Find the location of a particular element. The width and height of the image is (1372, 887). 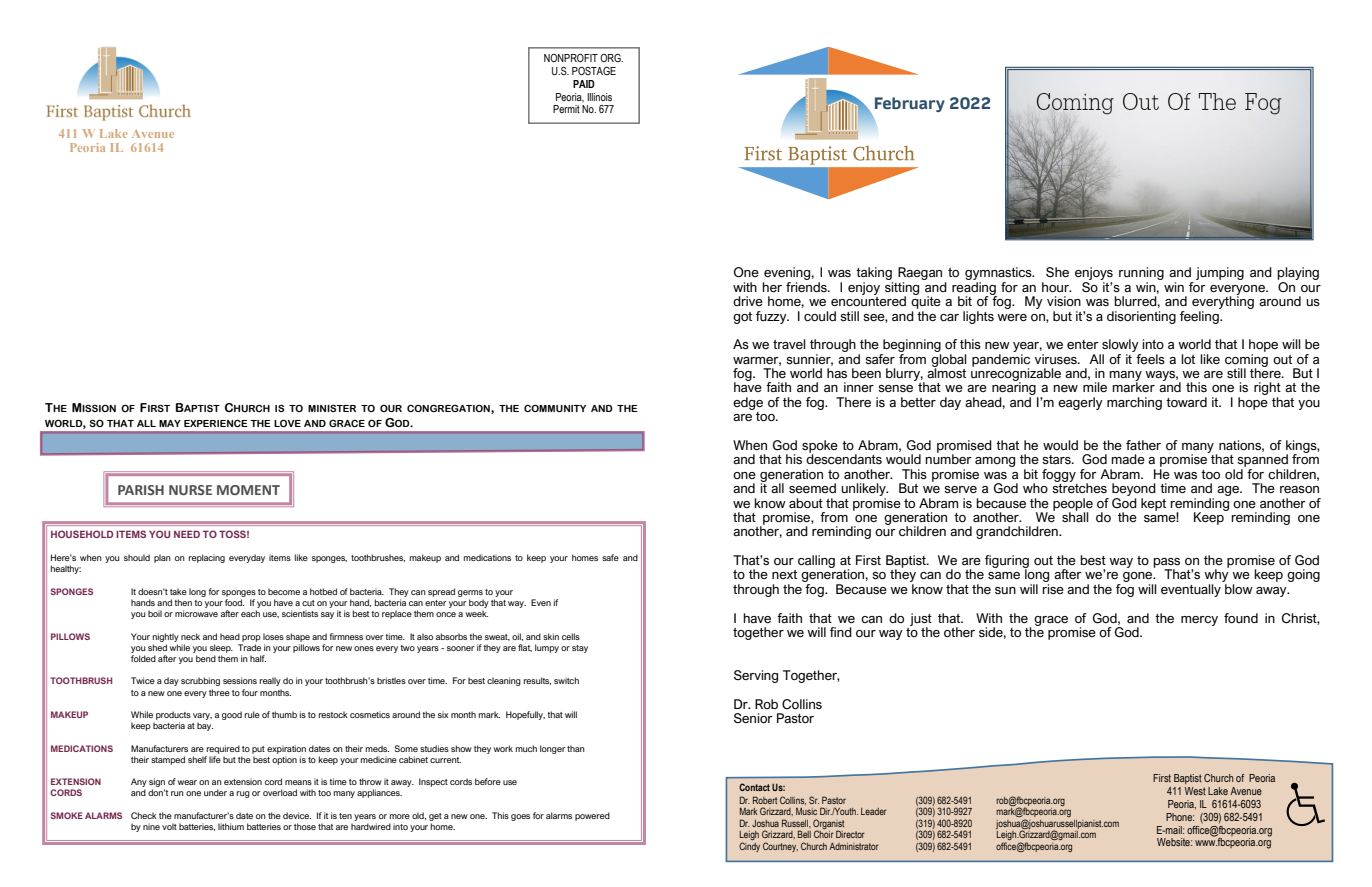

Cindy is located at coordinates (749, 847).
